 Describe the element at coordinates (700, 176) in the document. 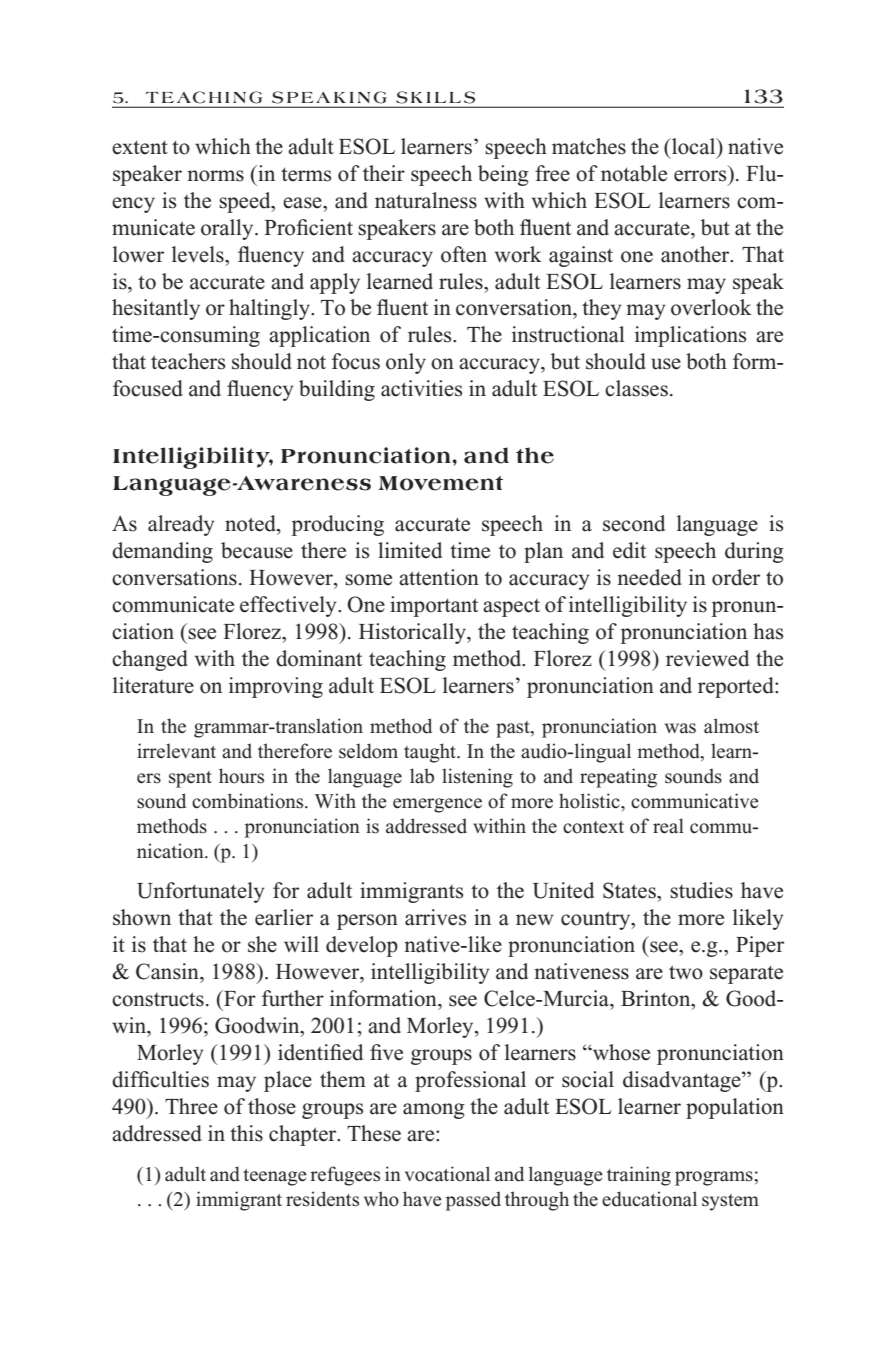

I see `errors` at that location.
